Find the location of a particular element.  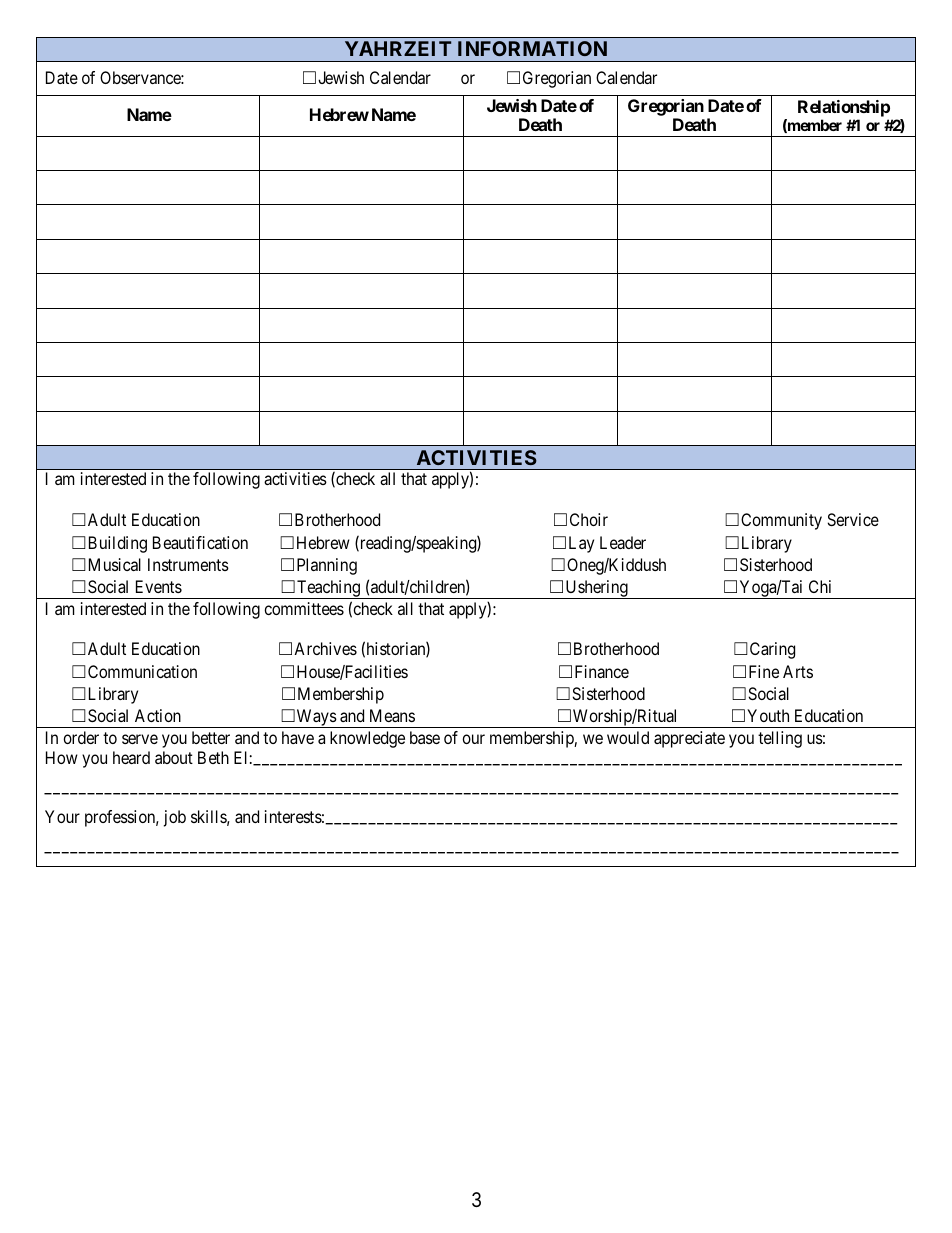

Service is located at coordinates (853, 519).
